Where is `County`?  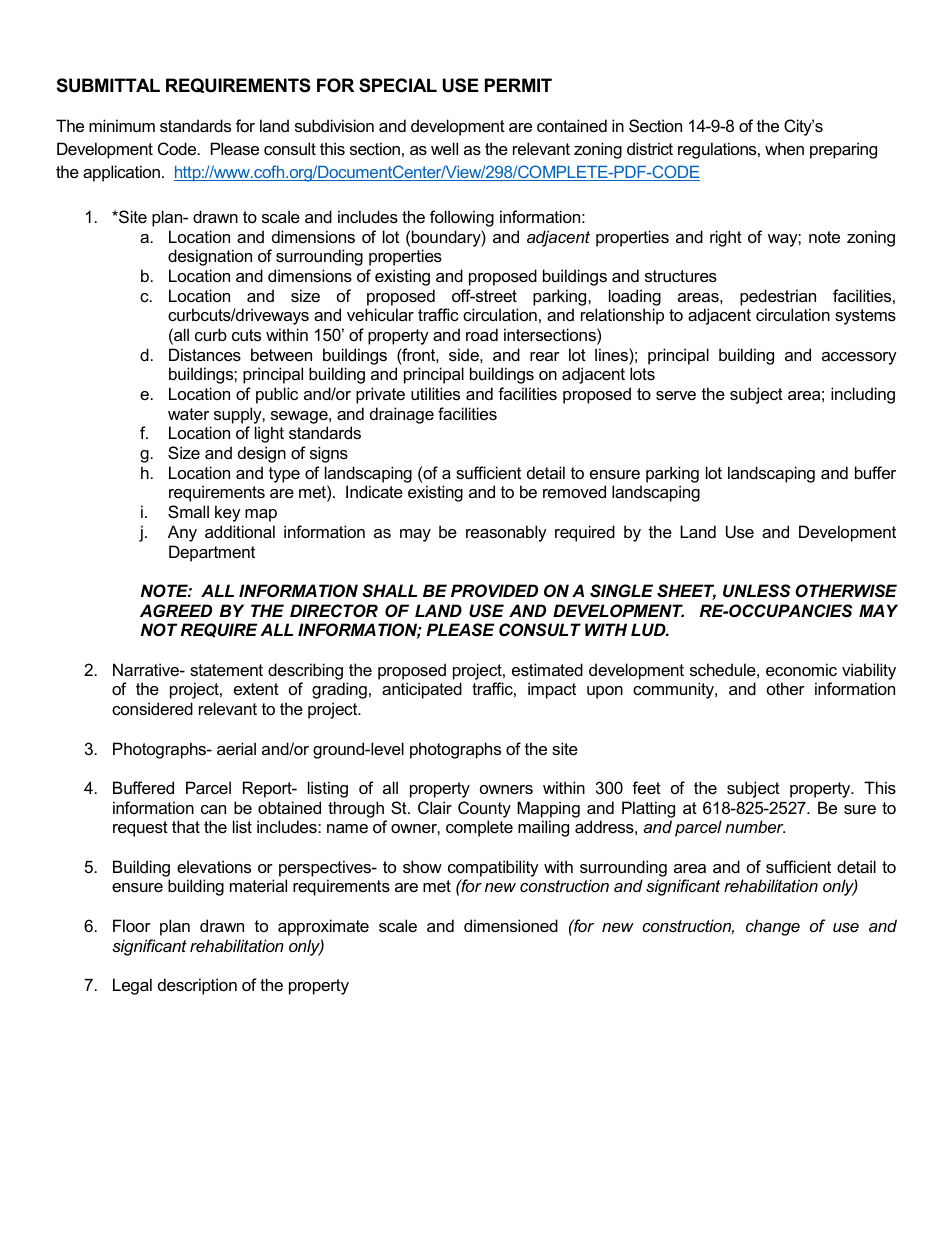
County is located at coordinates (484, 809).
